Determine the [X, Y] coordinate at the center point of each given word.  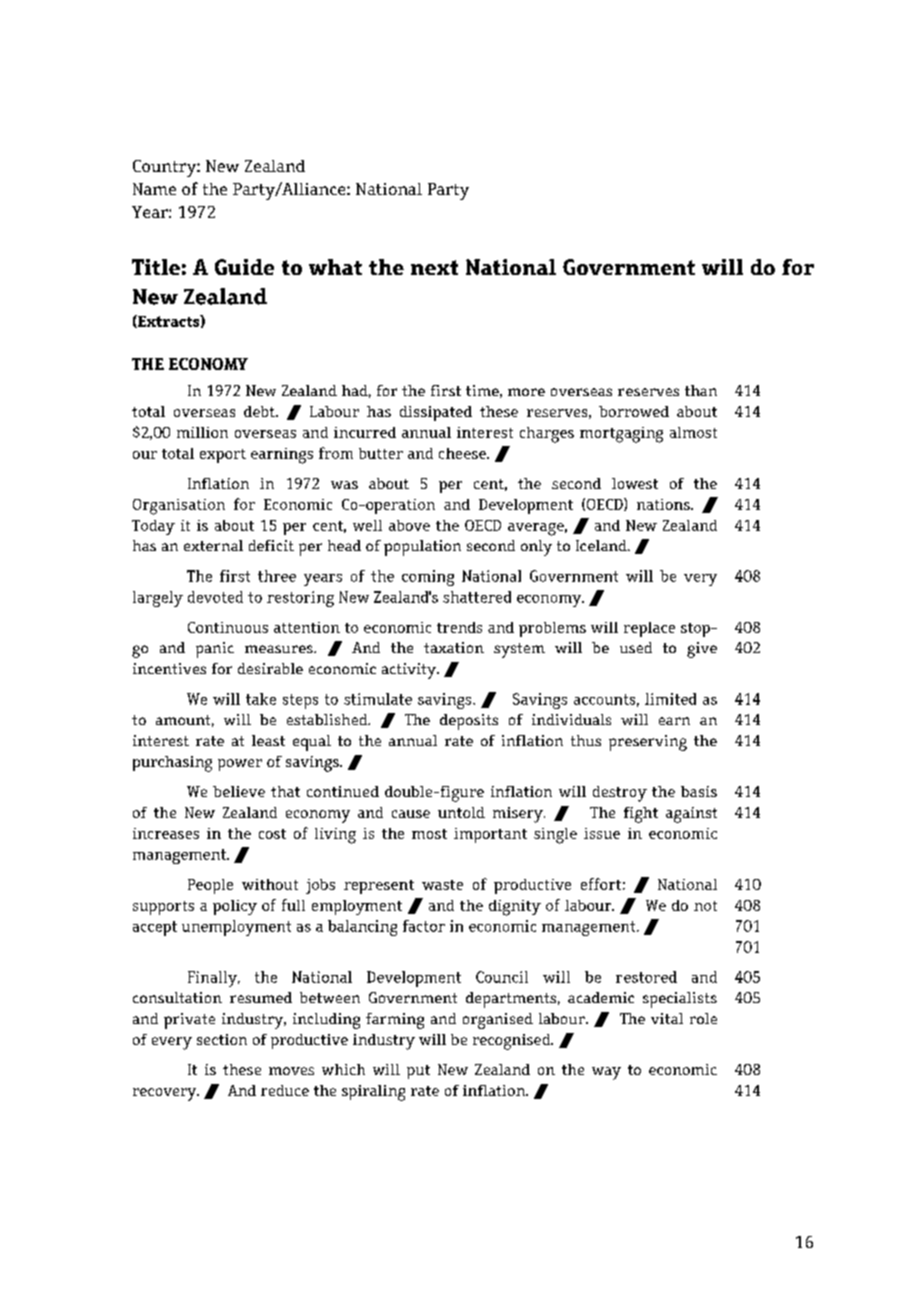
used [636, 647]
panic [215, 650]
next [434, 267]
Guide [244, 267]
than [701, 390]
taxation [454, 647]
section [222, 1039]
